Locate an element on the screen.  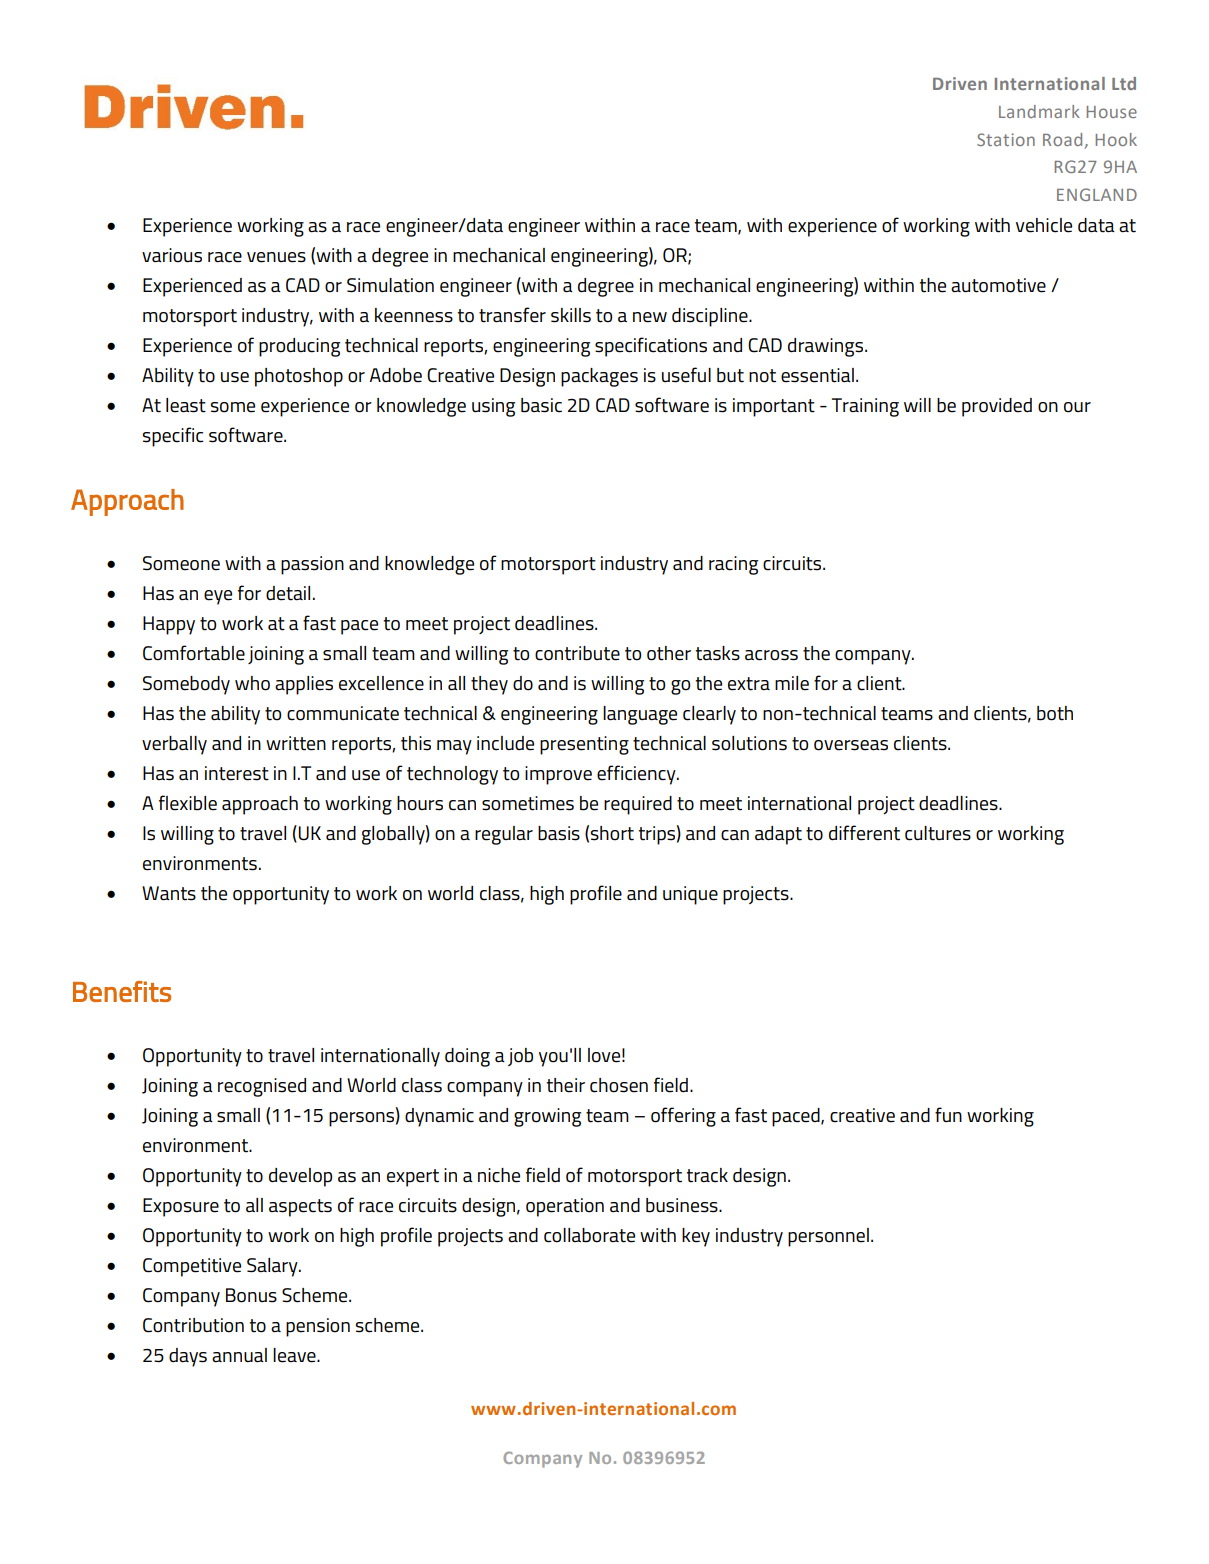
both is located at coordinates (1055, 713).
